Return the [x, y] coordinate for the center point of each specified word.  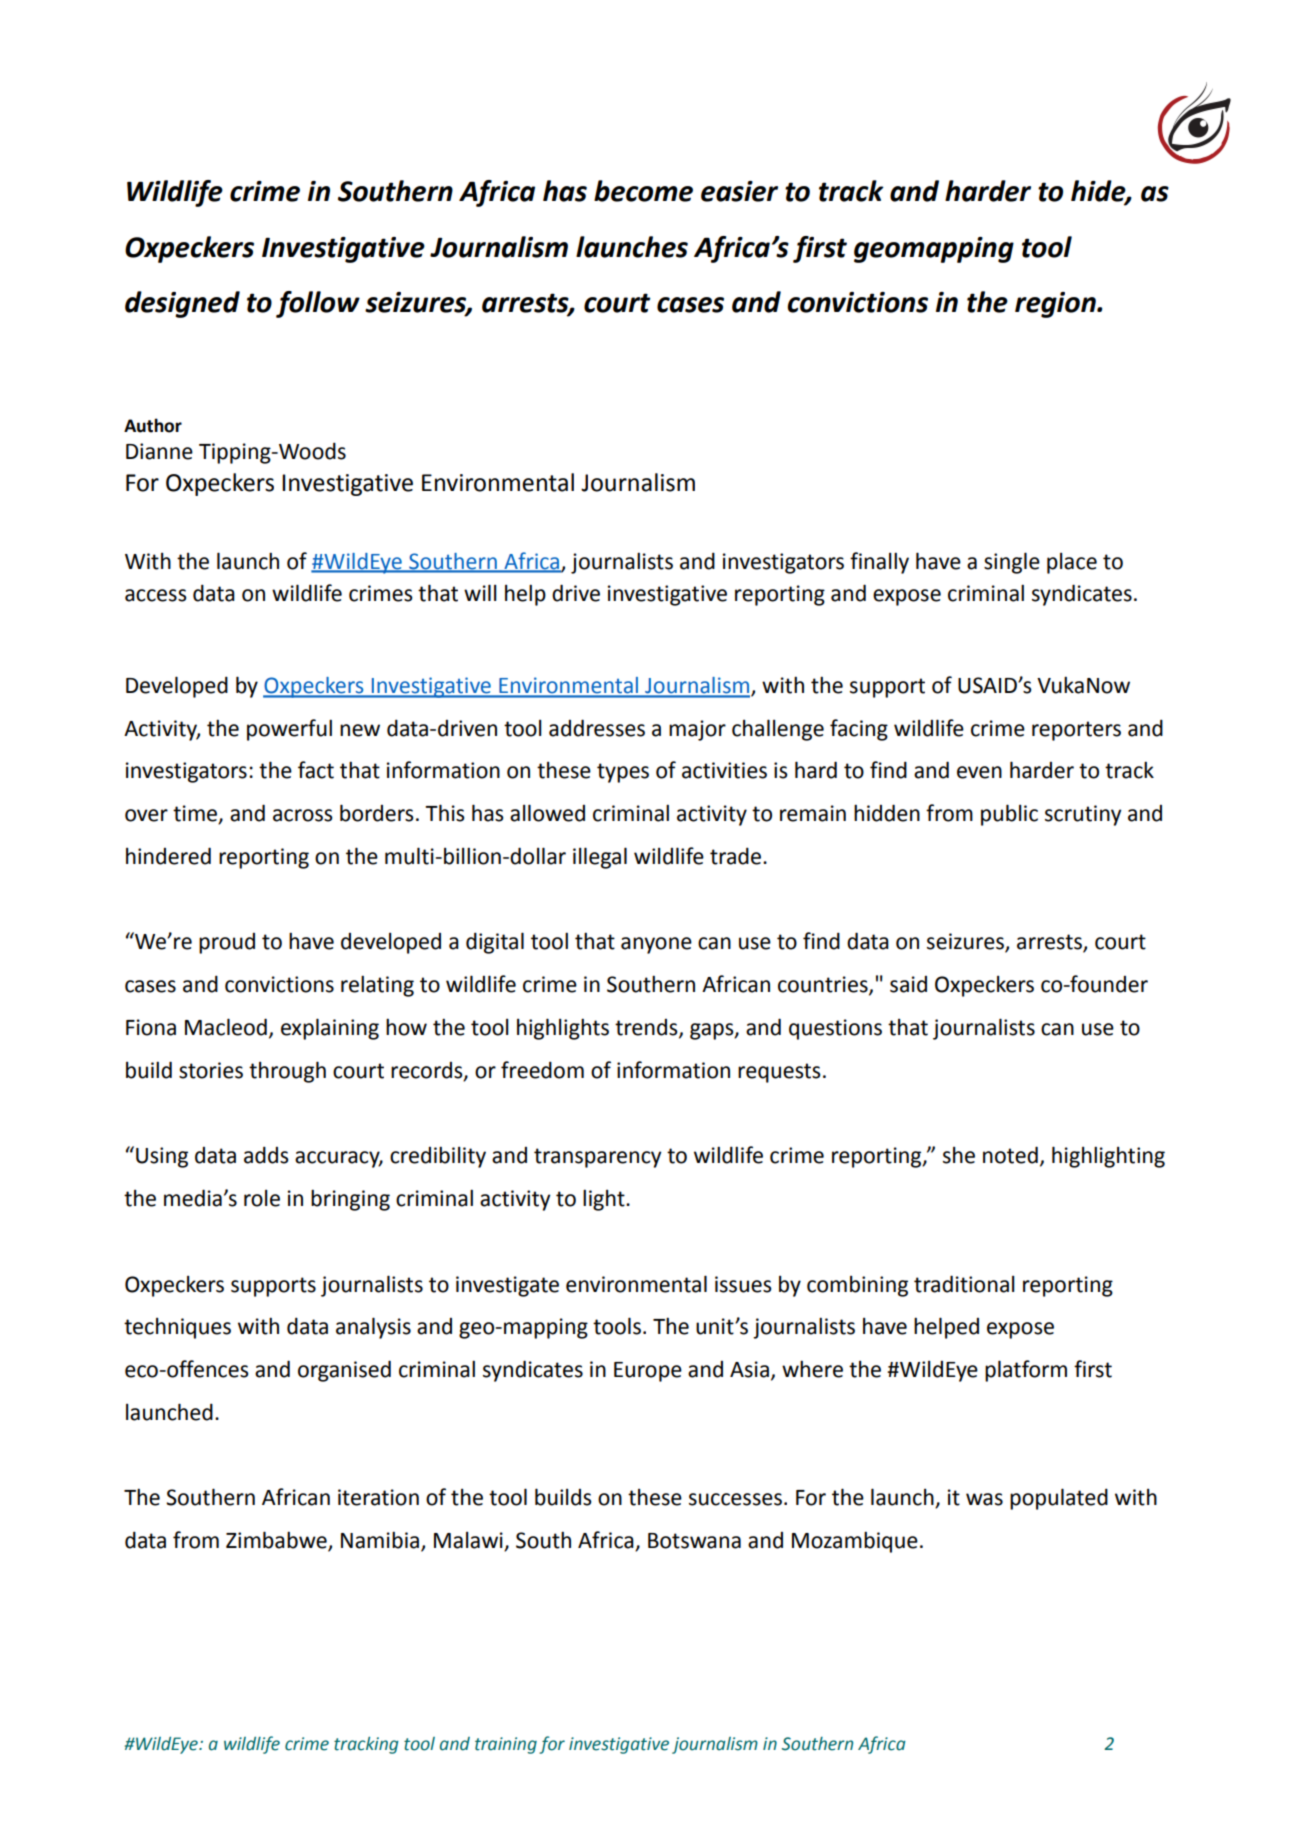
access [156, 595]
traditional [964, 1284]
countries [824, 985]
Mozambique [855, 1542]
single [1012, 563]
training [506, 1745]
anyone [656, 945]
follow [318, 304]
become [643, 191]
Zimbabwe [277, 1541]
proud [227, 943]
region [1056, 305]
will [480, 592]
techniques [177, 1328]
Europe [648, 1372]
